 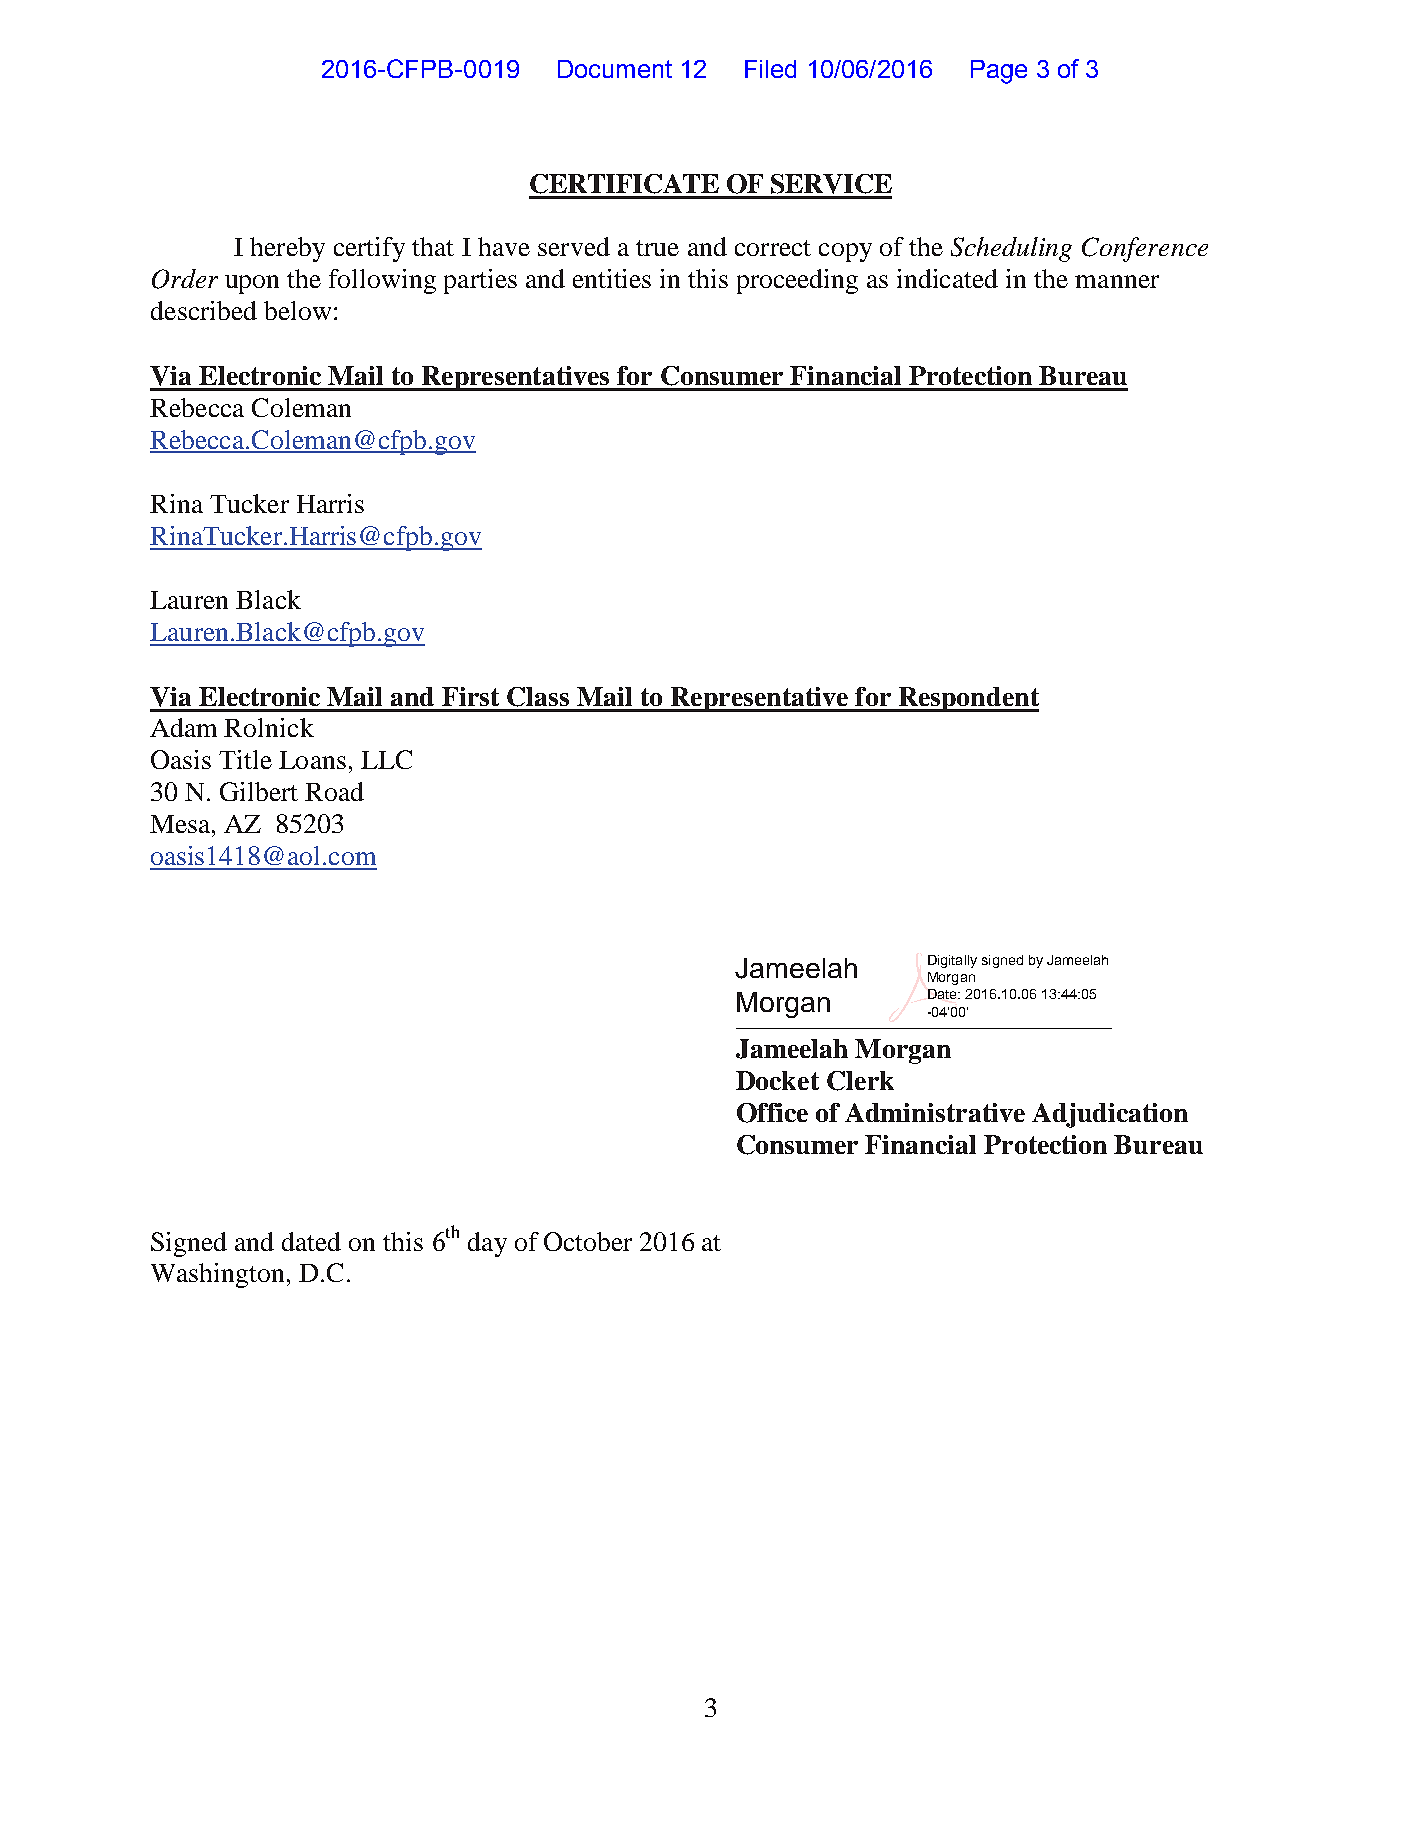 What do you see at coordinates (297, 310) in the screenshot?
I see `below` at bounding box center [297, 310].
